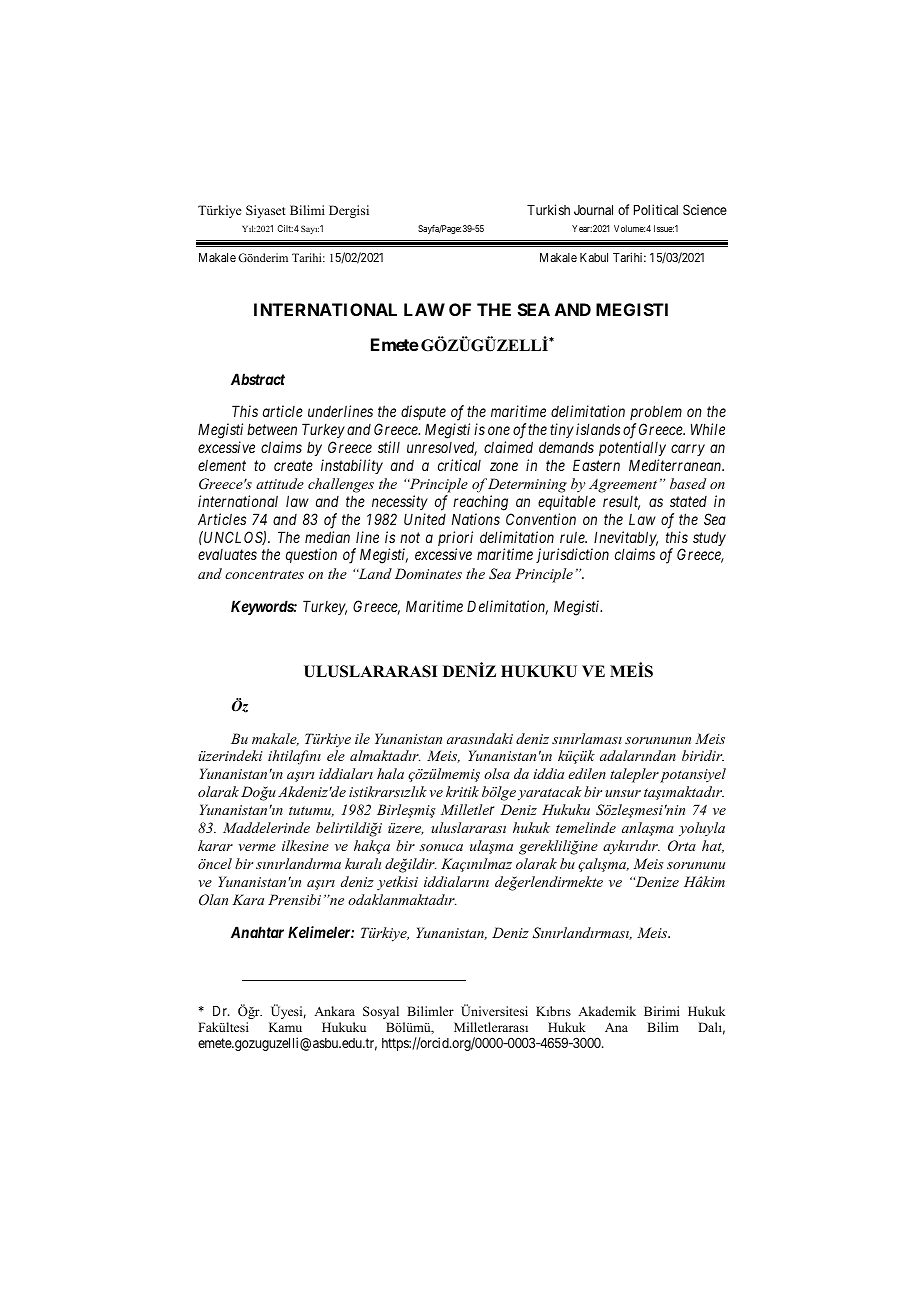  I want to click on Abstract, so click(258, 379).
